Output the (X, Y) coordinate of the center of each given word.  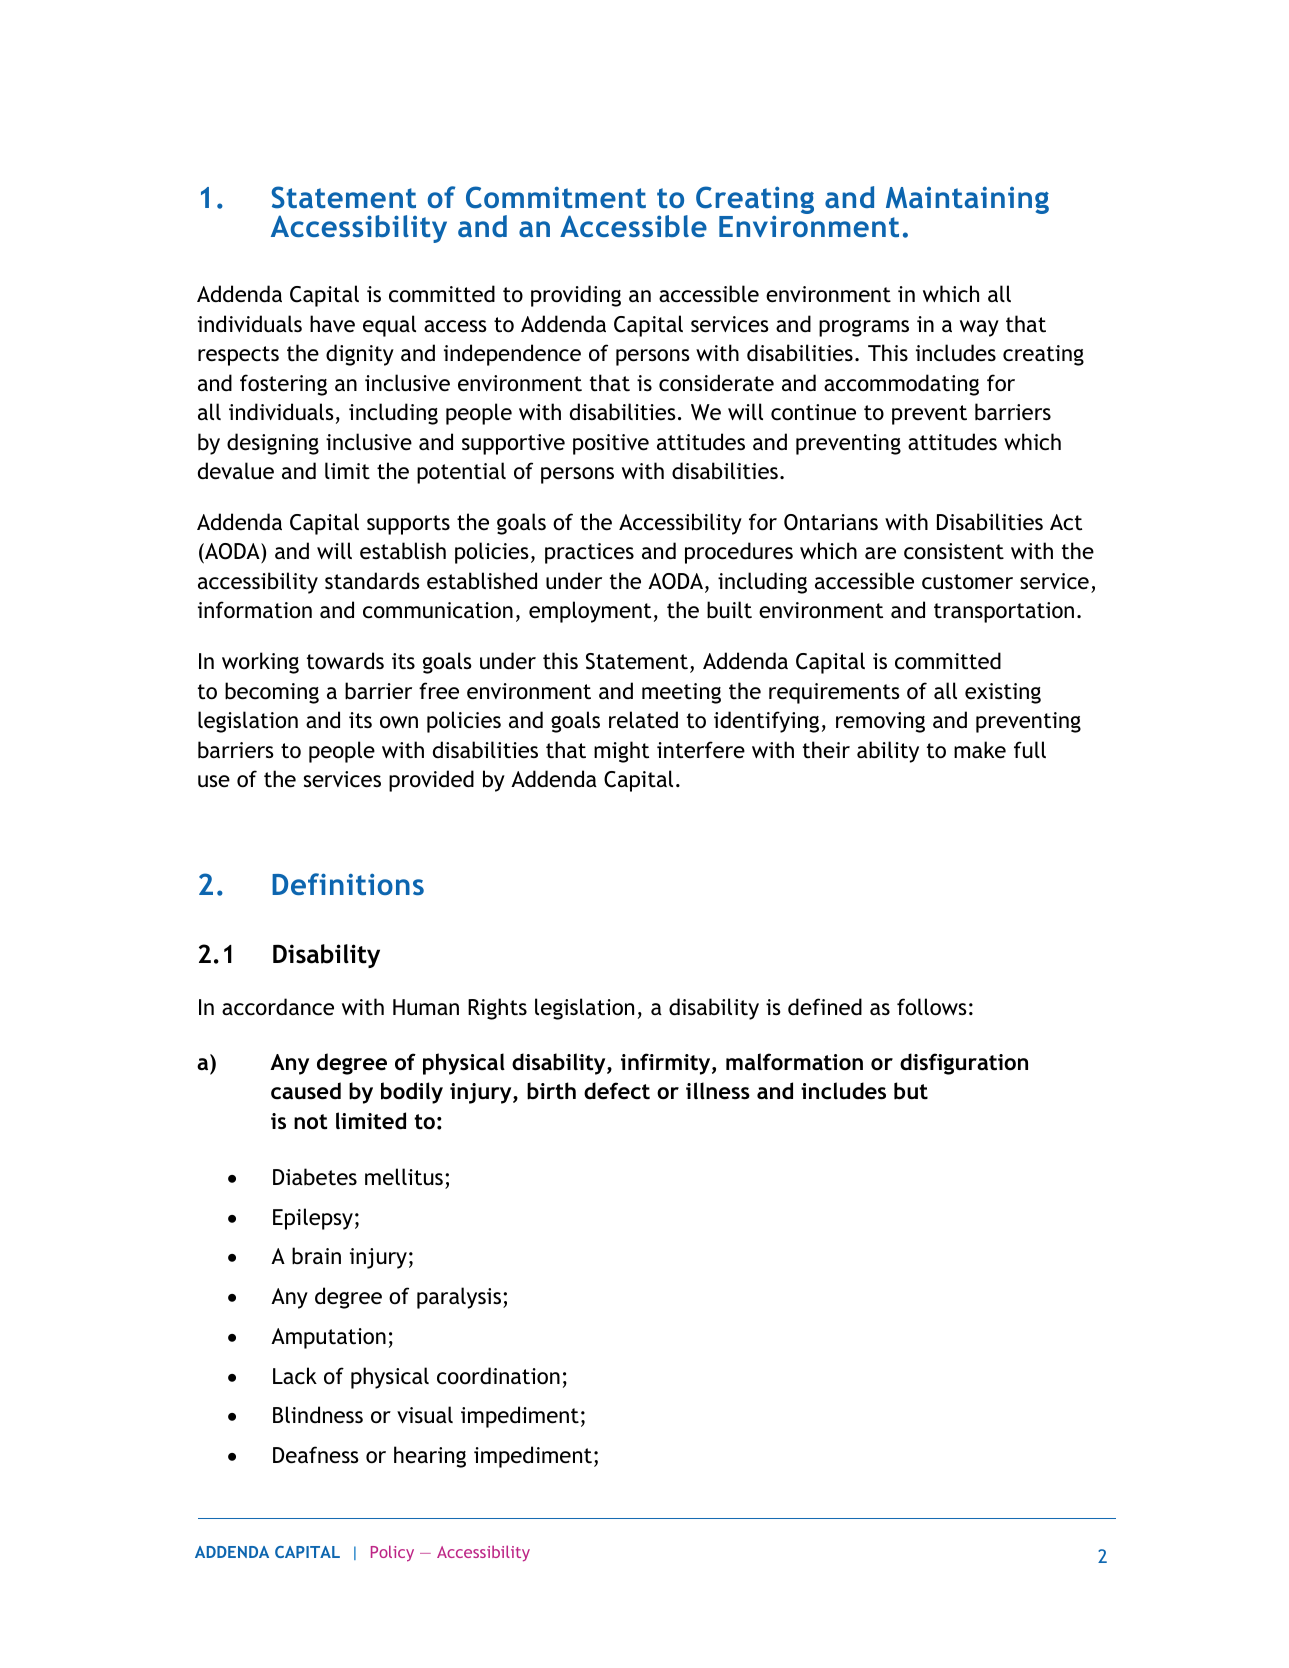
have (332, 324)
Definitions (348, 884)
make (980, 750)
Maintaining (967, 200)
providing (576, 296)
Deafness (315, 1455)
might (621, 752)
